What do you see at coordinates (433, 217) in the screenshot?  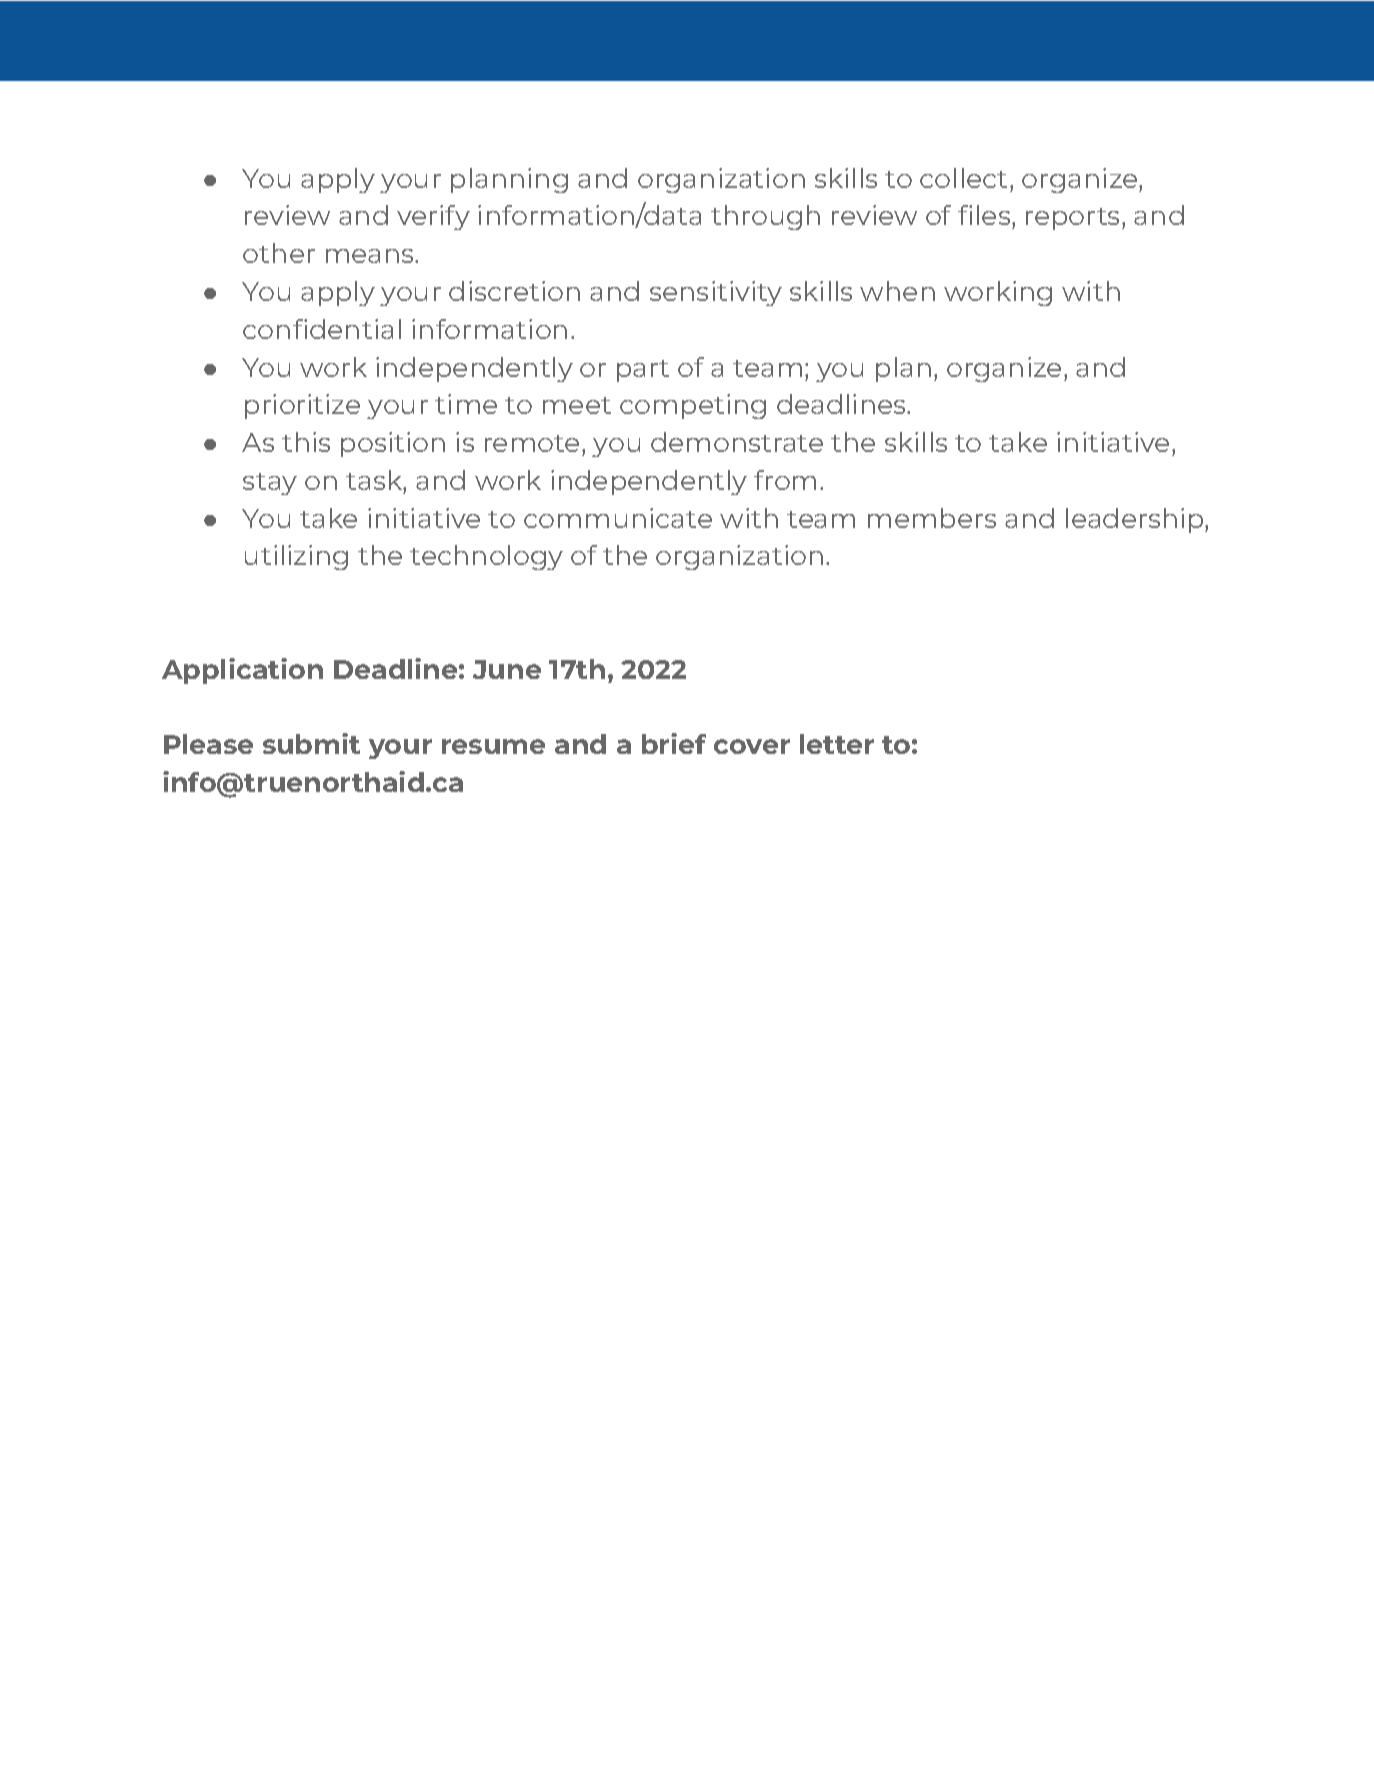 I see `verify` at bounding box center [433, 217].
